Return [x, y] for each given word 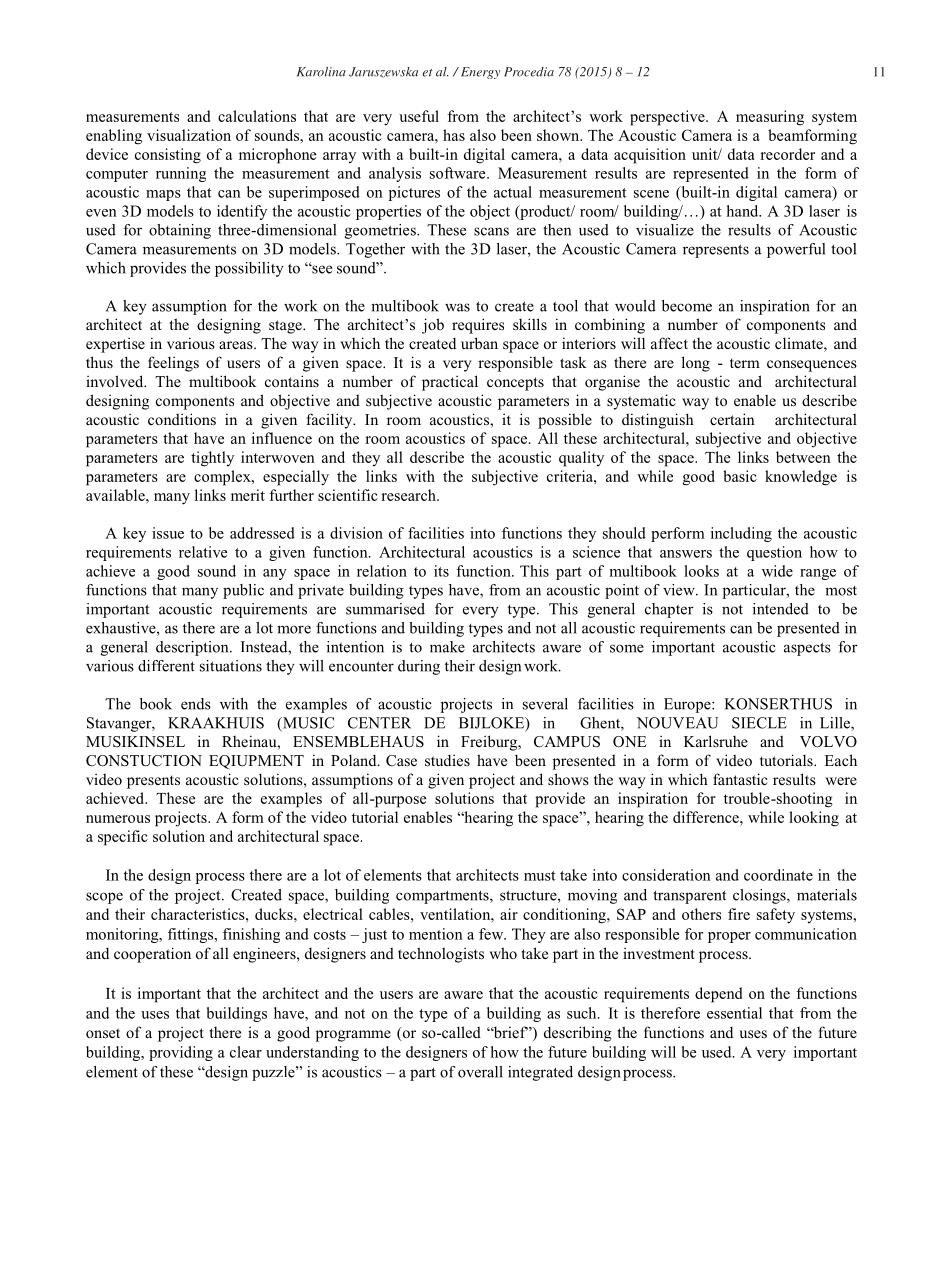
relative [203, 552]
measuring [770, 118]
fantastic [740, 779]
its [441, 571]
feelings [173, 364]
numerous [118, 819]
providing [181, 1053]
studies [447, 760]
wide [777, 571]
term [745, 363]
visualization [189, 135]
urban [479, 343]
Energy [479, 73]
